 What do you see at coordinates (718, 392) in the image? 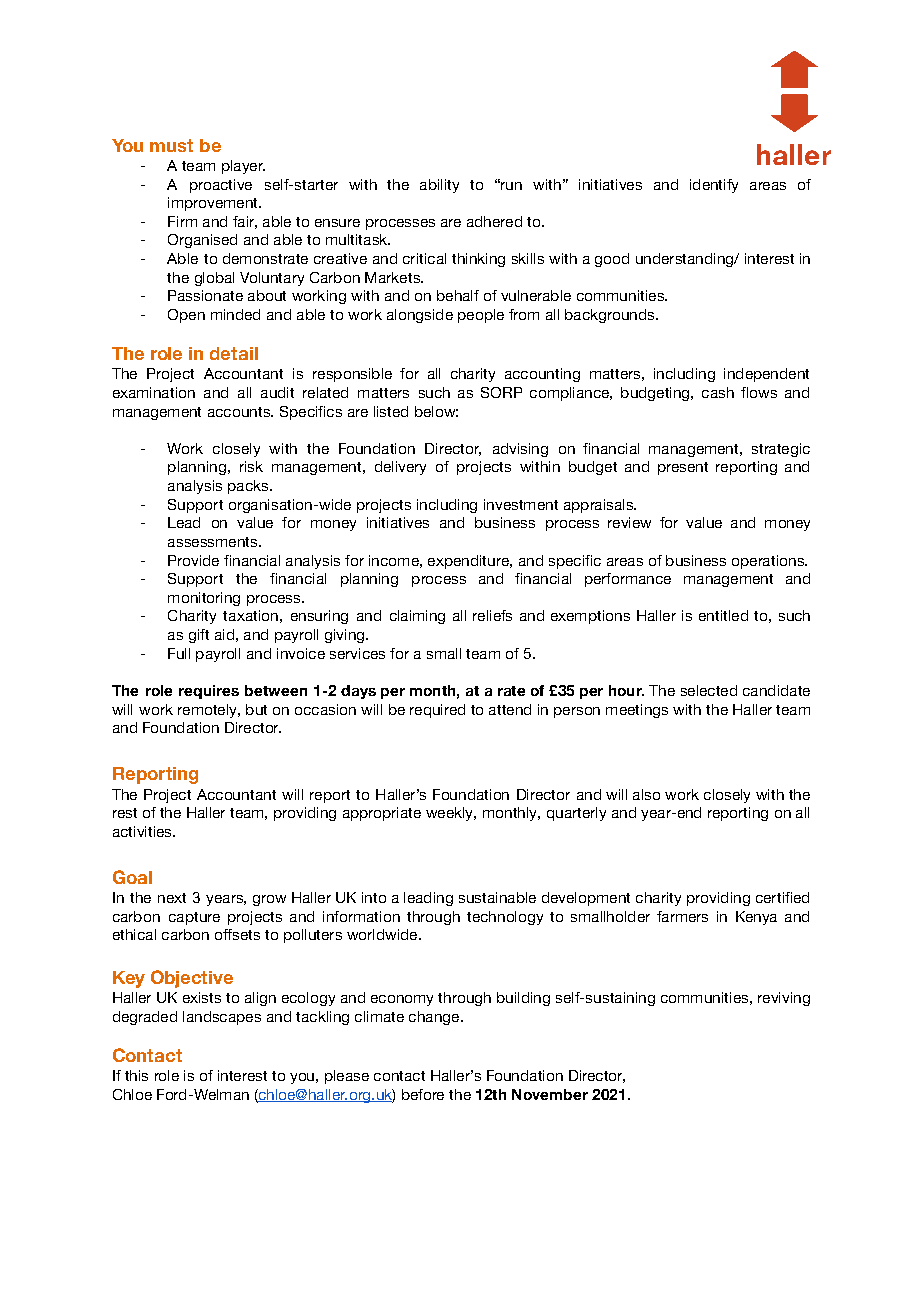
I see `cash` at bounding box center [718, 392].
